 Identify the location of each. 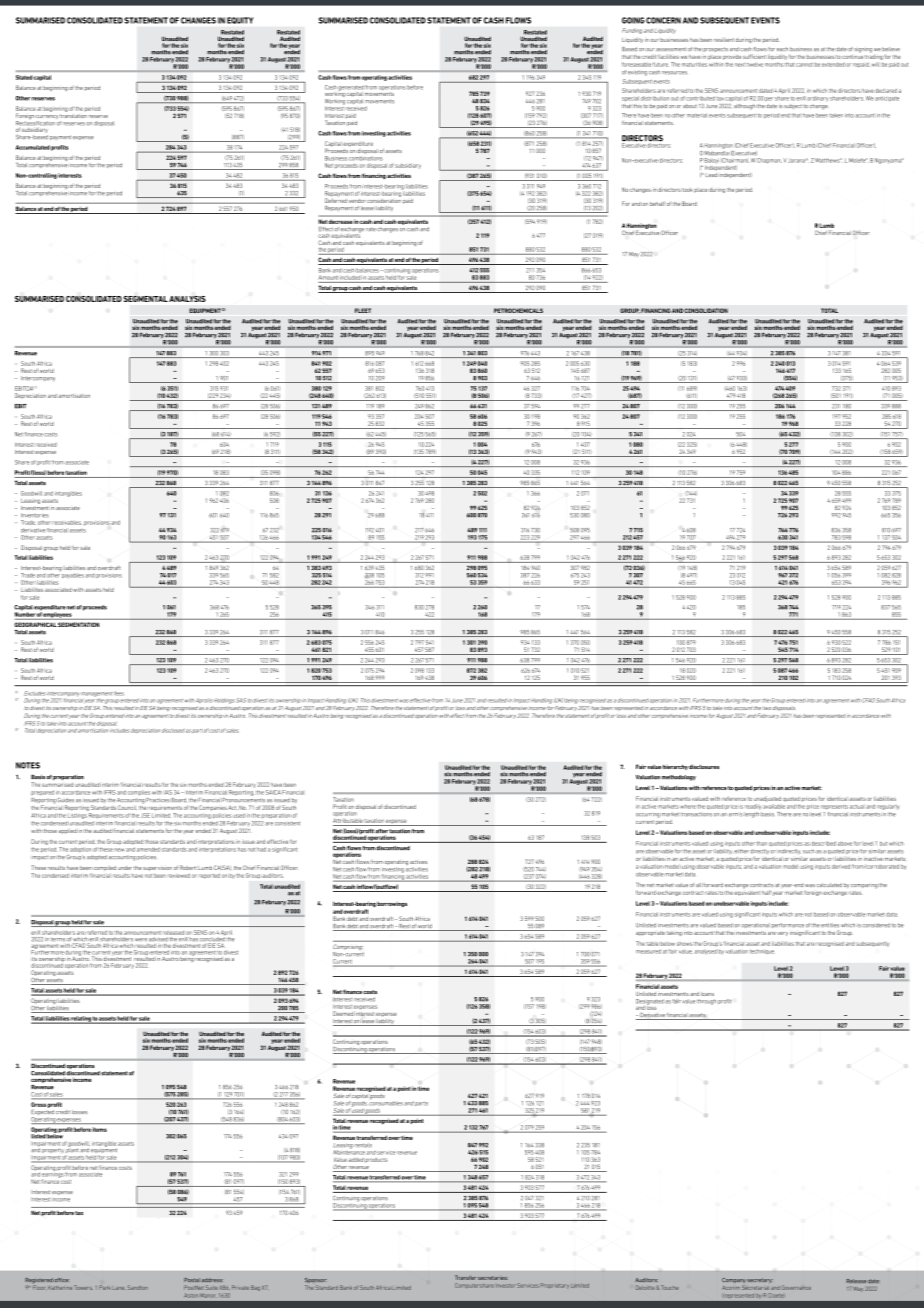
(782, 49).
